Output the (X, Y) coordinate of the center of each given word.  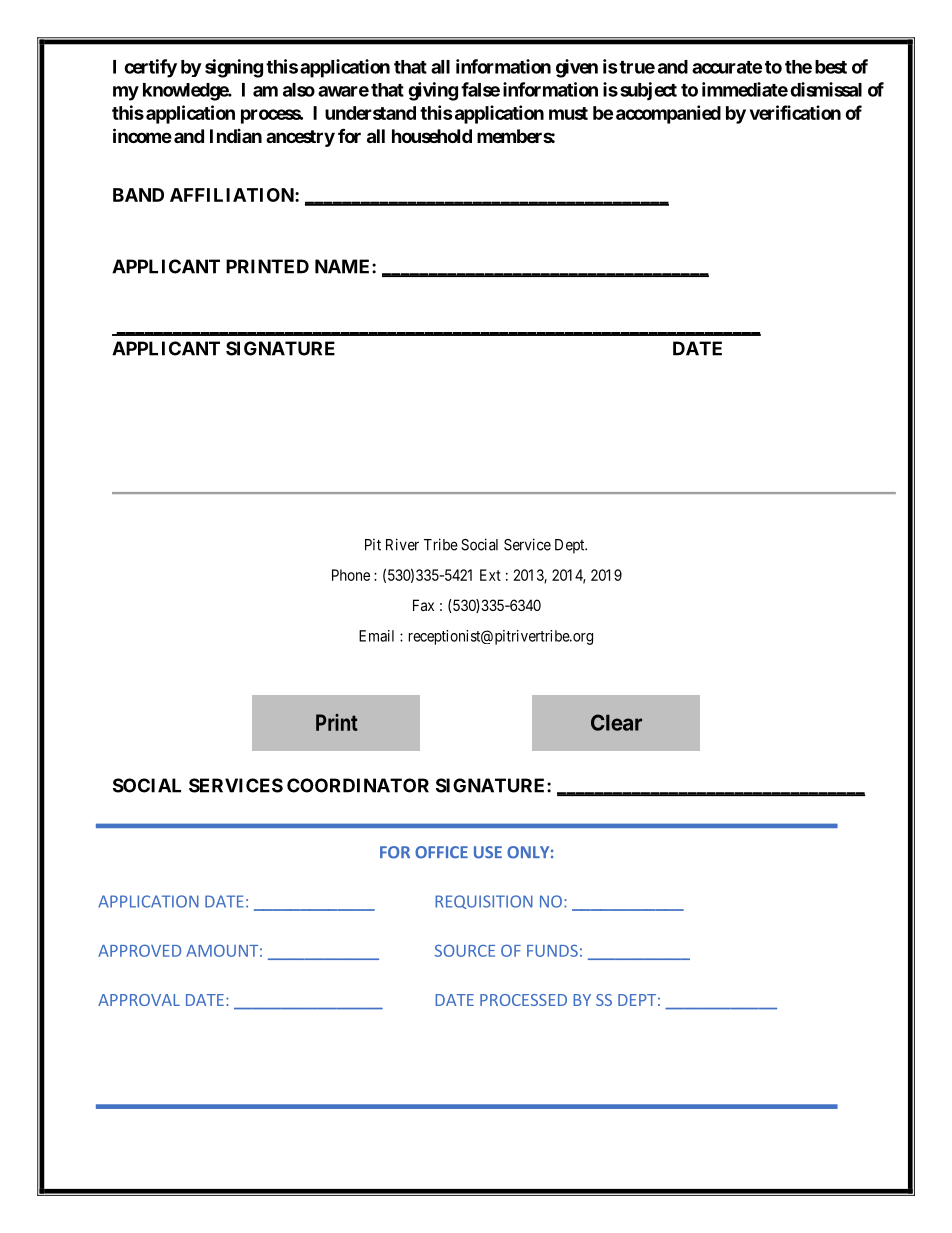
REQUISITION (484, 902)
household (432, 136)
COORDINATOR (358, 785)
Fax (423, 605)
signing (234, 68)
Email (376, 636)
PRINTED (267, 266)
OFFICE (441, 852)
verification (795, 112)
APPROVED (139, 950)
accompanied (668, 114)
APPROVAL (139, 1000)
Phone (351, 575)
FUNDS (552, 950)
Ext (490, 575)
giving (433, 91)
